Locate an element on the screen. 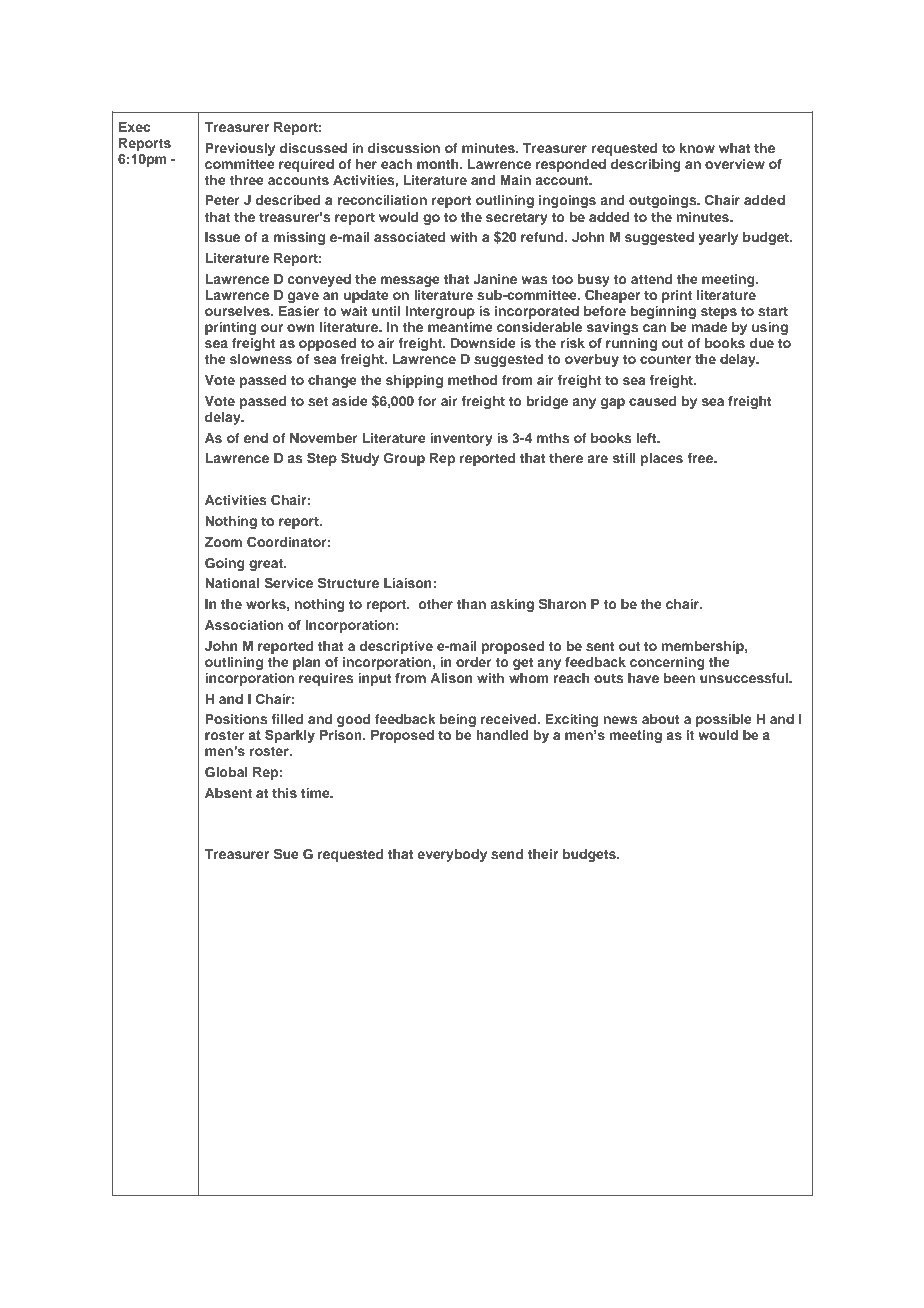  Sharon is located at coordinates (562, 604).
